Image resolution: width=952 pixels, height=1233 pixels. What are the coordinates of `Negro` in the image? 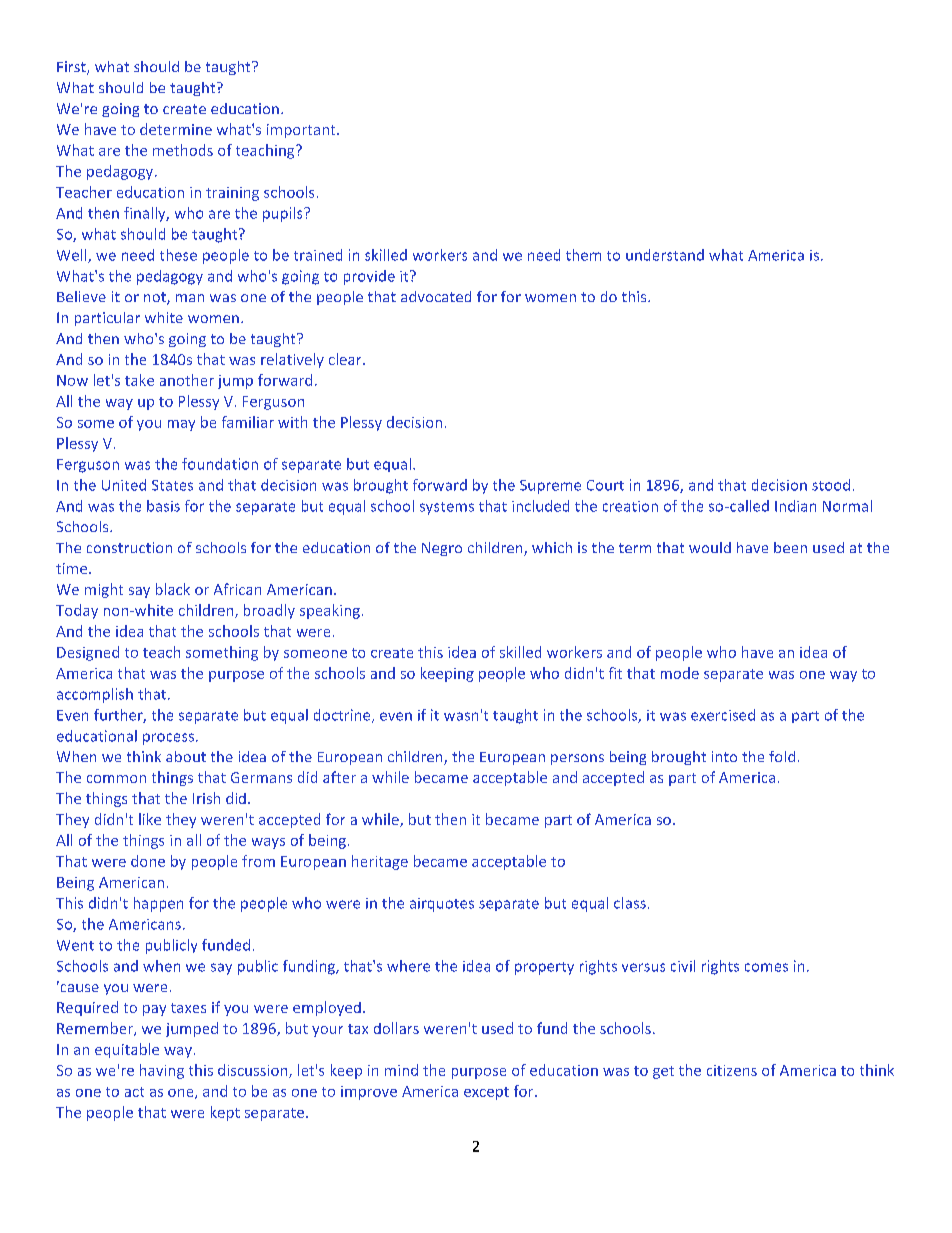 It's located at (442, 549).
